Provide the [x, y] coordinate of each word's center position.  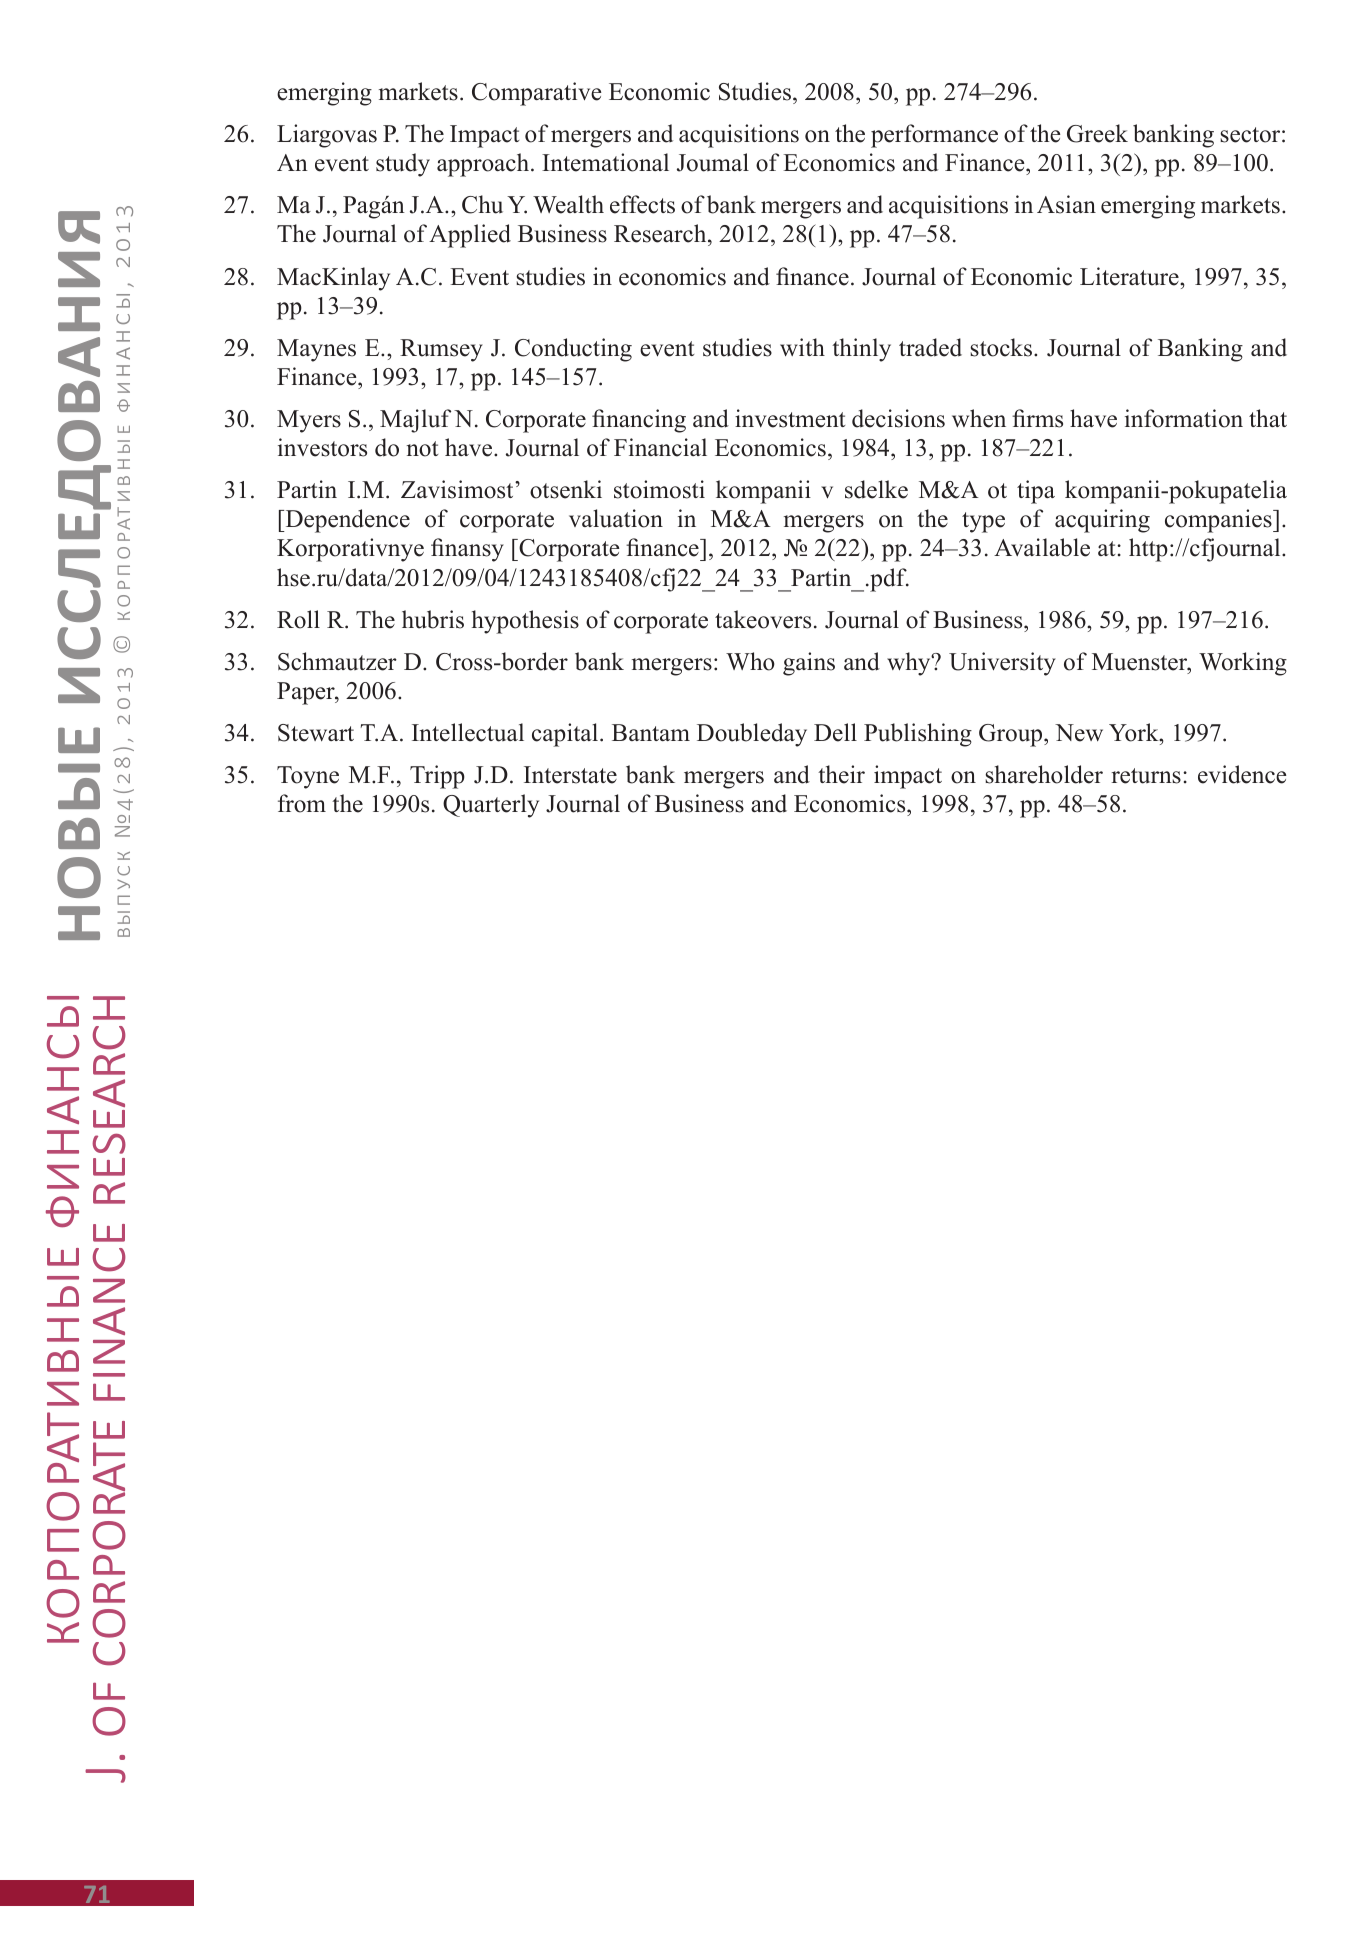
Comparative [536, 94]
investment [790, 418]
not [422, 449]
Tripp [437, 777]
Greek [1097, 133]
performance [934, 136]
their [841, 774]
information [1184, 418]
